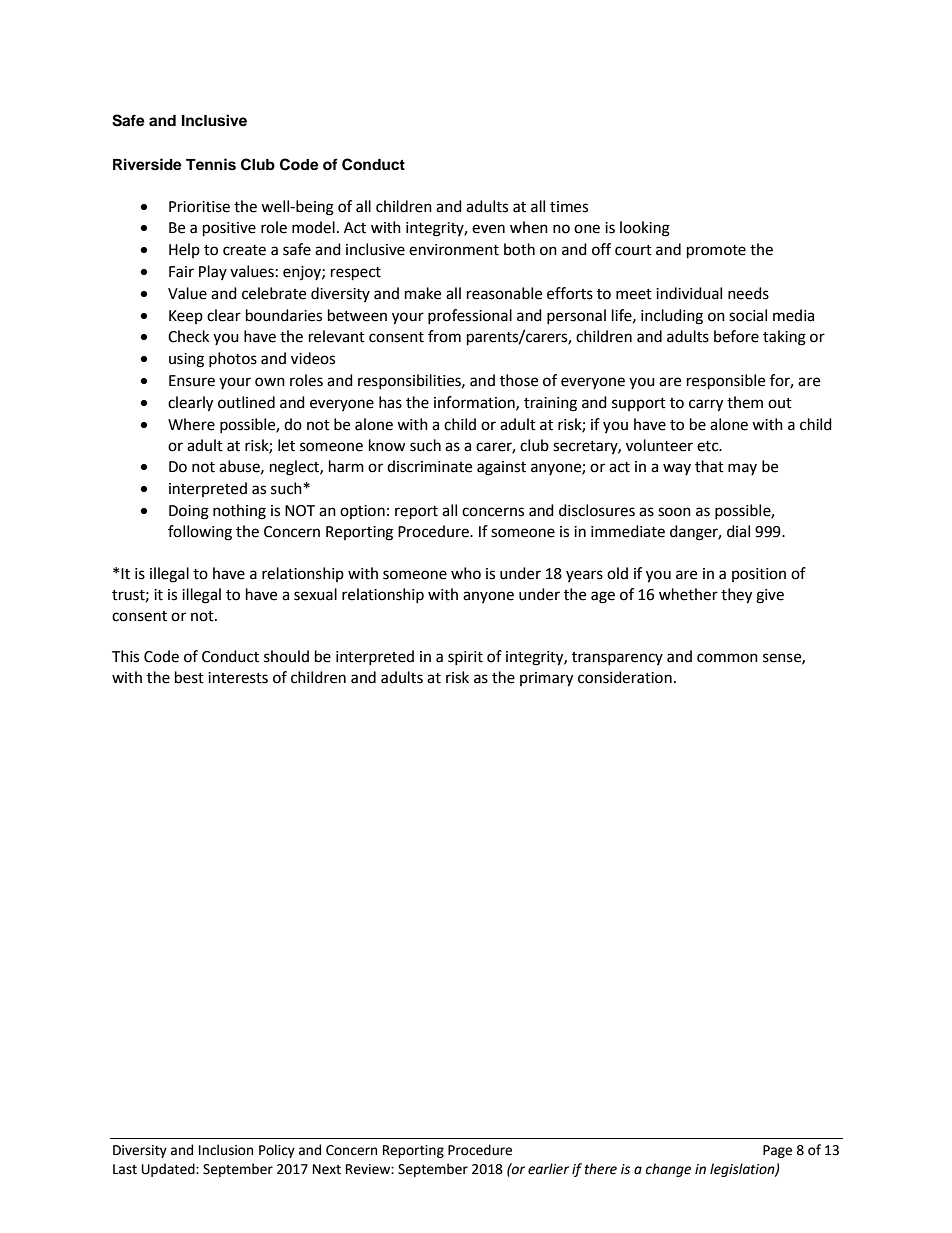 The width and height of the screenshot is (952, 1233). What do you see at coordinates (429, 466) in the screenshot?
I see `discriminate` at bounding box center [429, 466].
